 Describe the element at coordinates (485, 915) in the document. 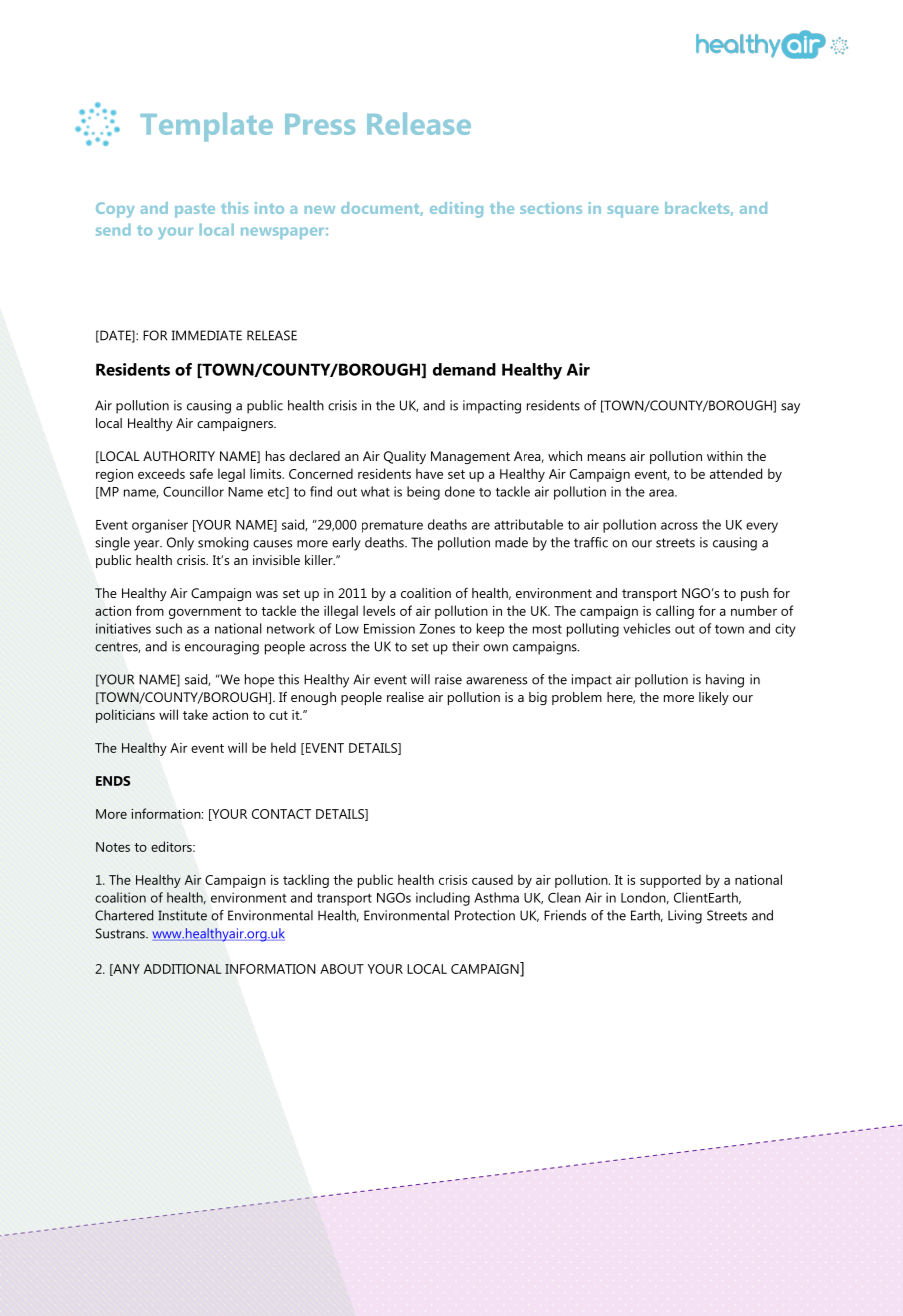

I see `Protection` at that location.
